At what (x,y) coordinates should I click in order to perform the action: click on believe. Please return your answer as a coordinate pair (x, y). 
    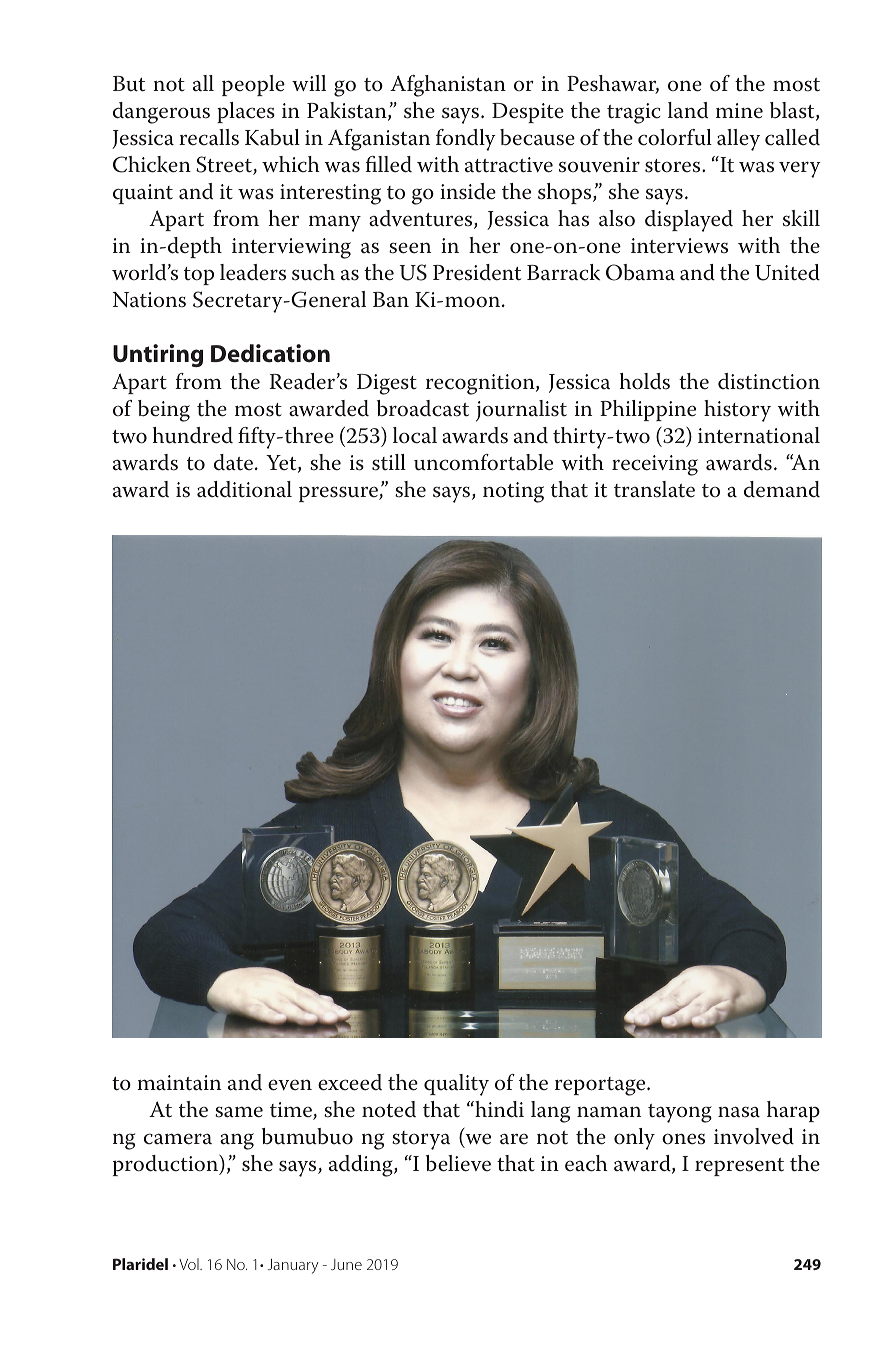
    Looking at the image, I should click on (458, 1163).
